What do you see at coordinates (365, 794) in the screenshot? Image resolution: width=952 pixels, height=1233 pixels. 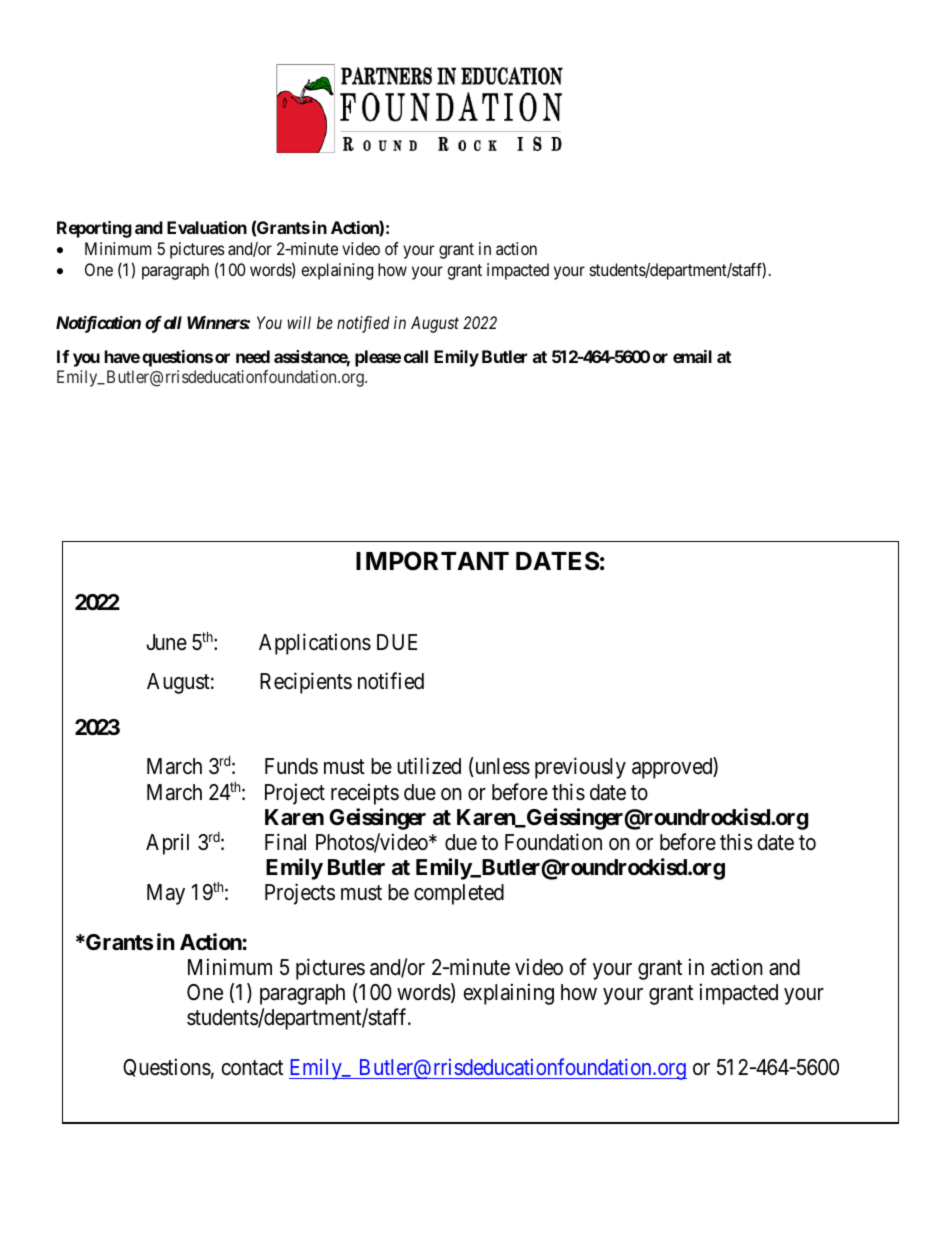 I see `receipts` at bounding box center [365, 794].
